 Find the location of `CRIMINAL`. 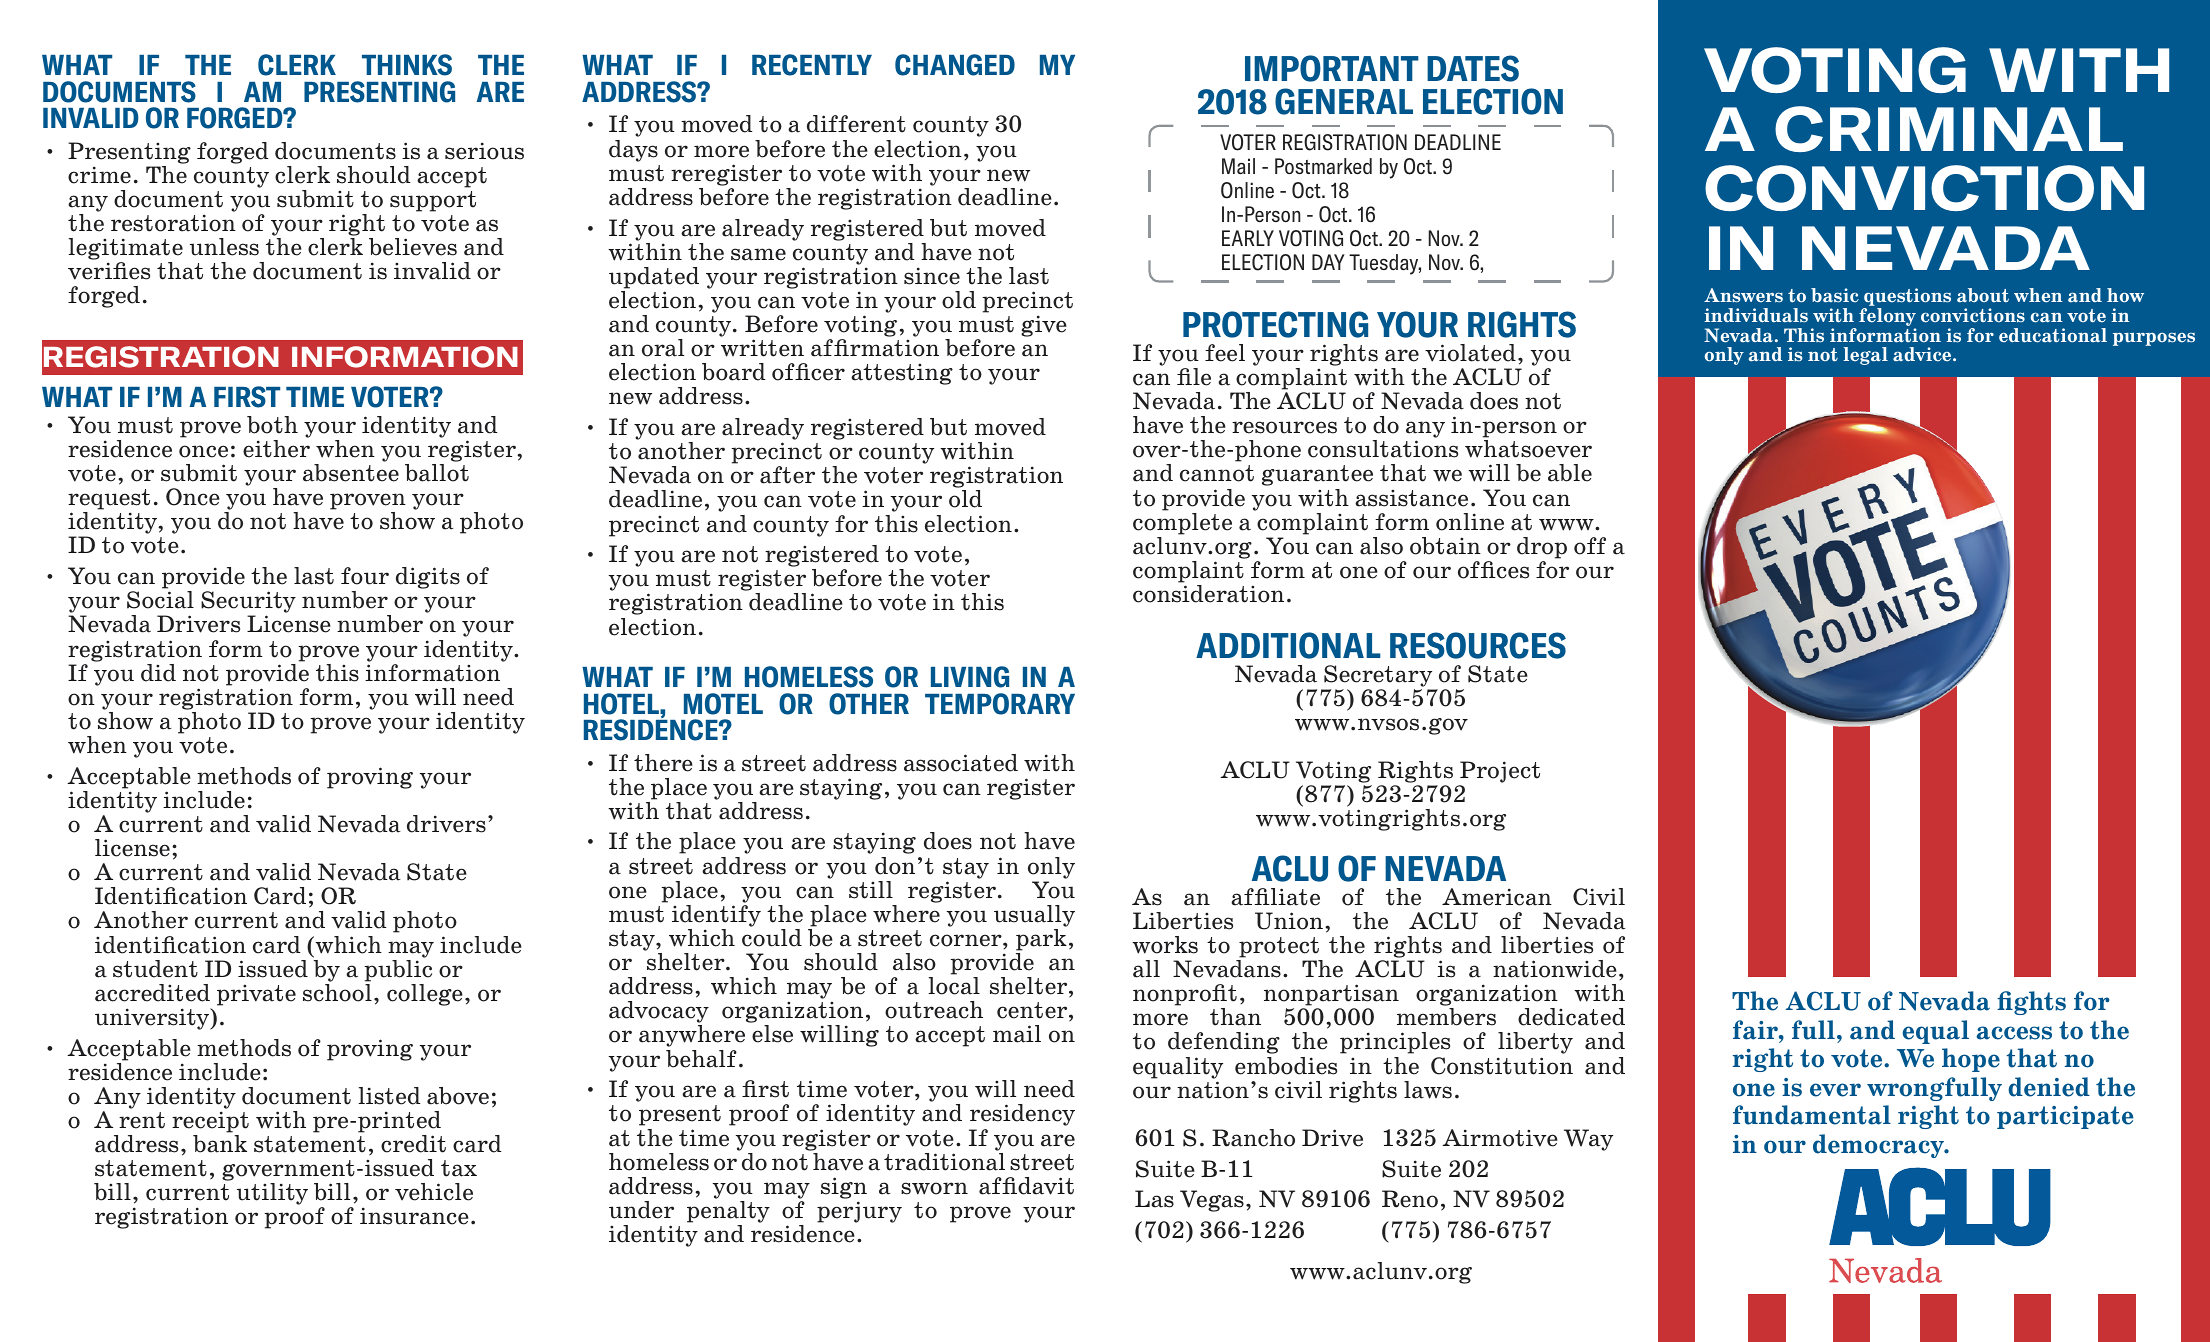

CRIMINAL is located at coordinates (1949, 129).
